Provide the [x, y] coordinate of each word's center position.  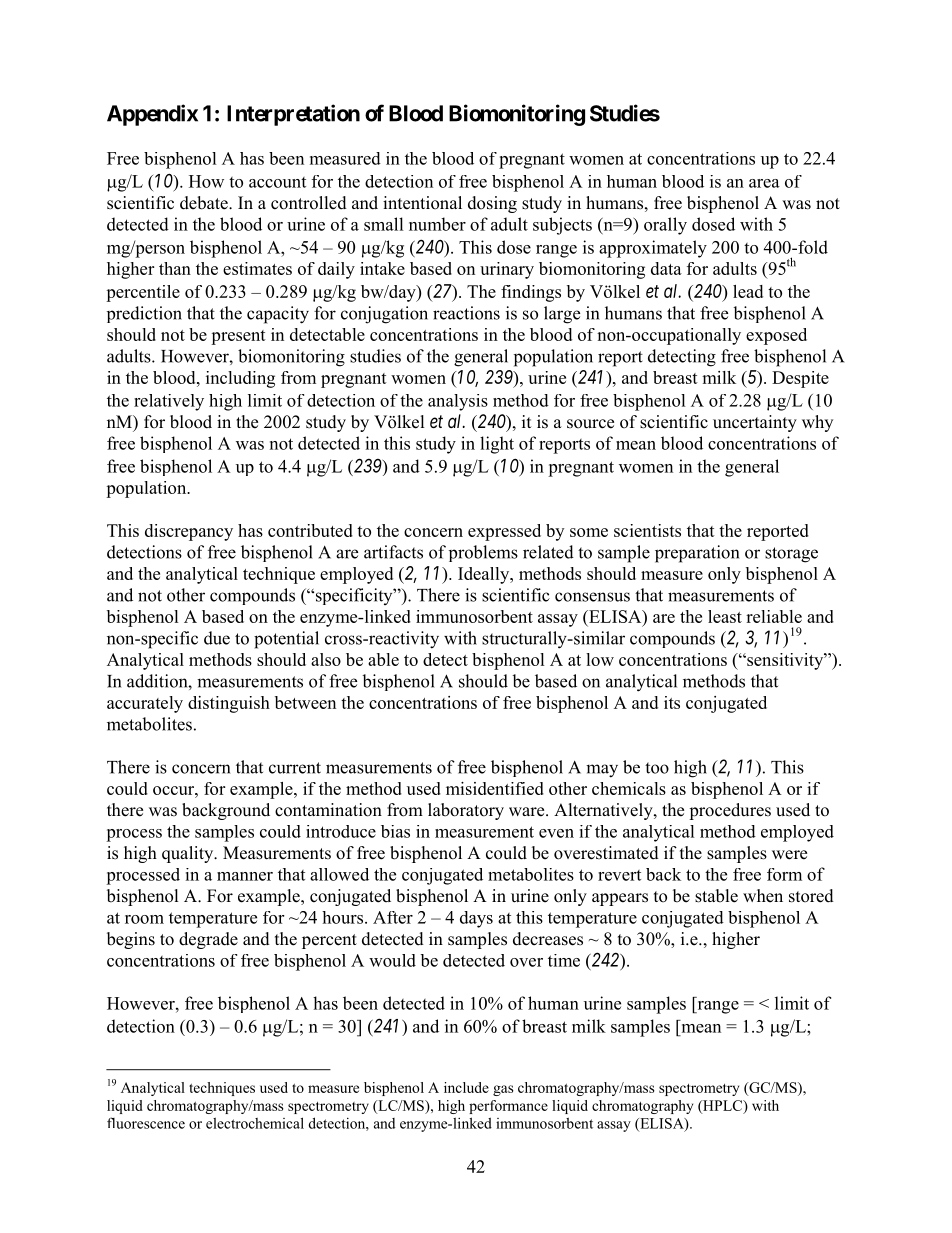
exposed [776, 336]
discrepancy [189, 532]
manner [245, 876]
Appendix [152, 115]
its [672, 702]
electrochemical [255, 1123]
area [764, 183]
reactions [466, 313]
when [763, 896]
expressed [504, 532]
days [476, 919]
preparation [697, 554]
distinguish [229, 704]
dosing [492, 204]
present [238, 337]
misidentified [495, 788]
